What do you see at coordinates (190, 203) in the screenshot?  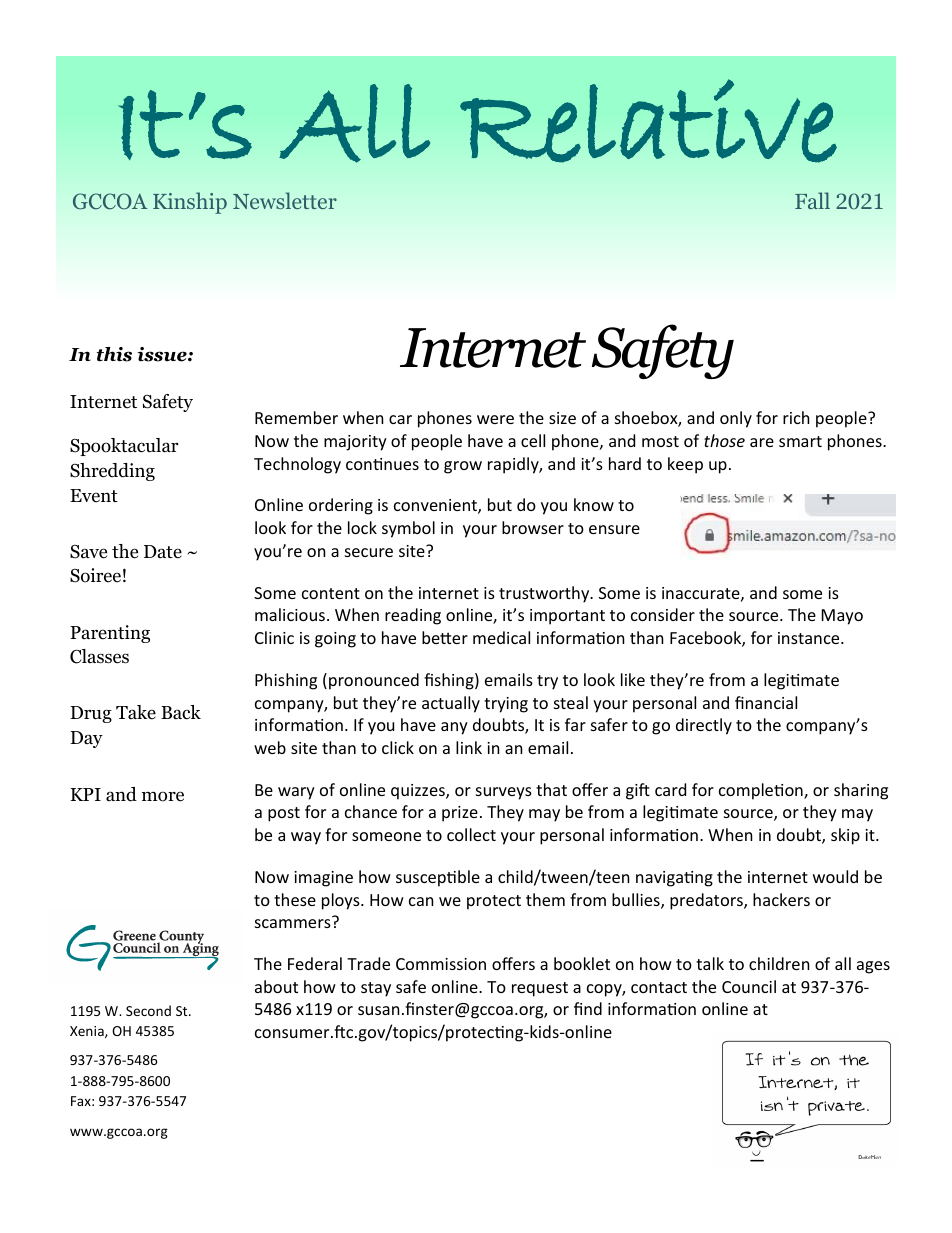 I see `Kinship` at bounding box center [190, 203].
